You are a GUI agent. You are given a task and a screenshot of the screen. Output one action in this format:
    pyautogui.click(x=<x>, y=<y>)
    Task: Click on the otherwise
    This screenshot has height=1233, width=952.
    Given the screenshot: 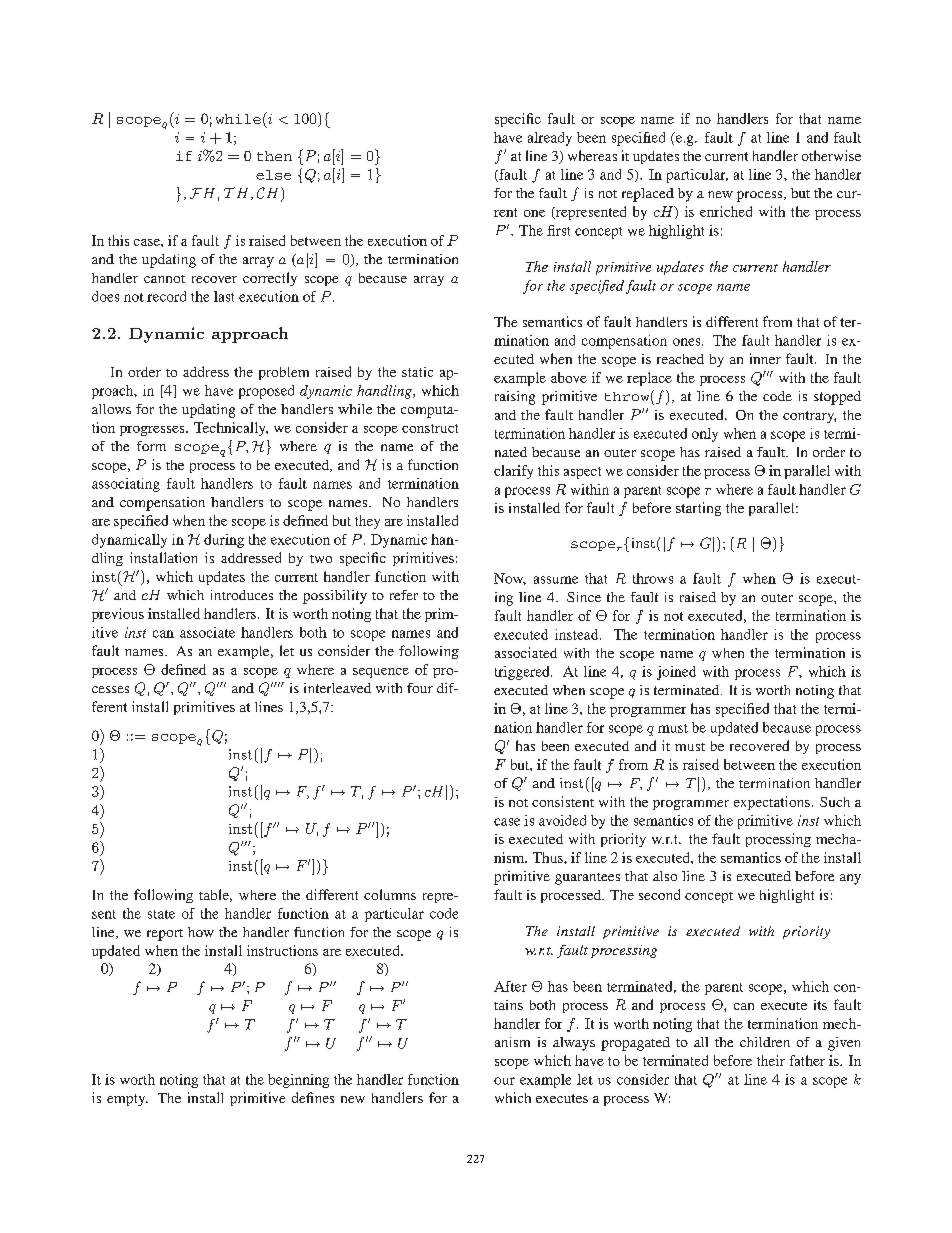 What is the action you would take?
    pyautogui.click(x=831, y=155)
